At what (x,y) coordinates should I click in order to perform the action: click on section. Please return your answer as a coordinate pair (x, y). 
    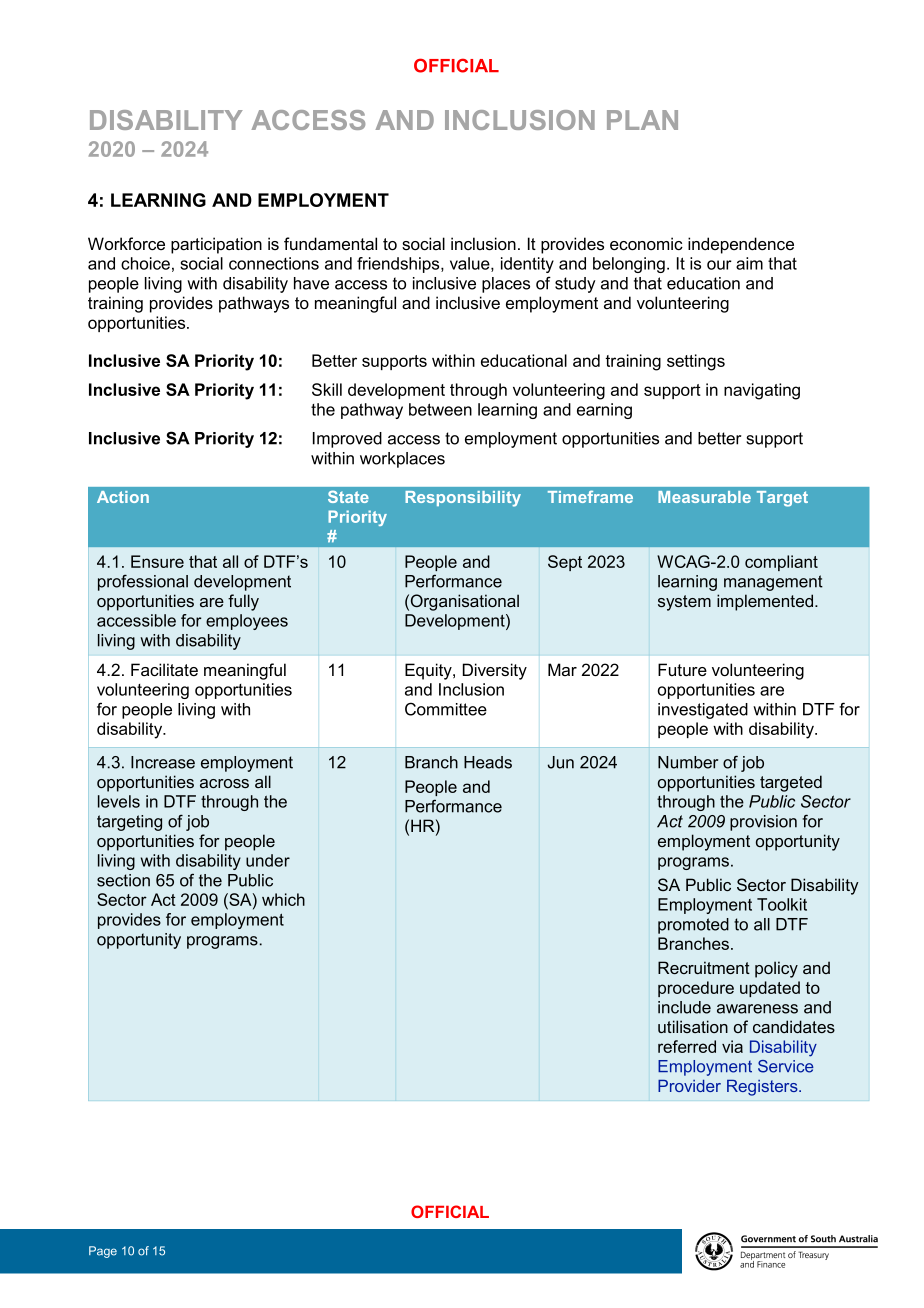
    Looking at the image, I should click on (123, 880).
